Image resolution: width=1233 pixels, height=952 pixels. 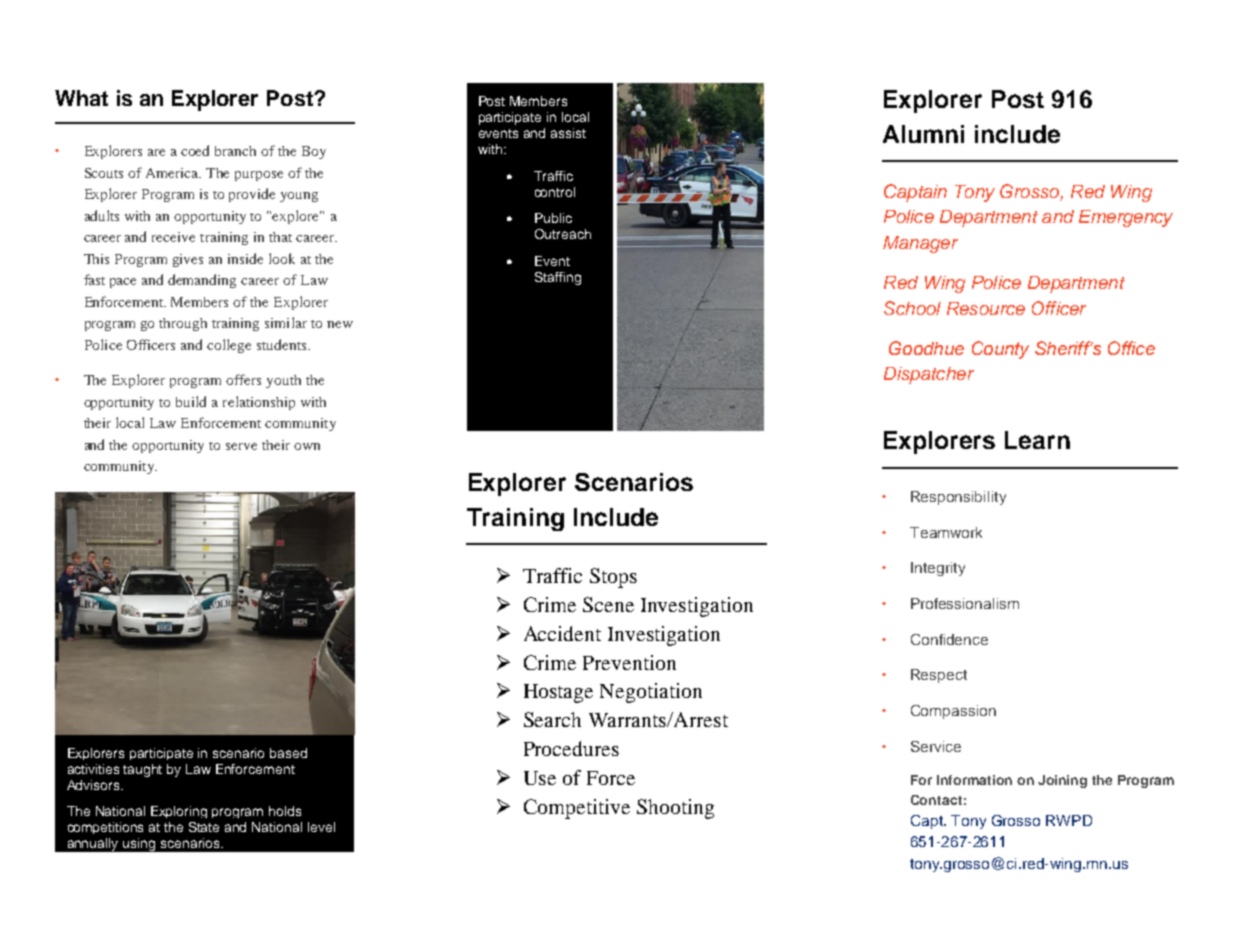 I want to click on Alumni, so click(x=923, y=134).
